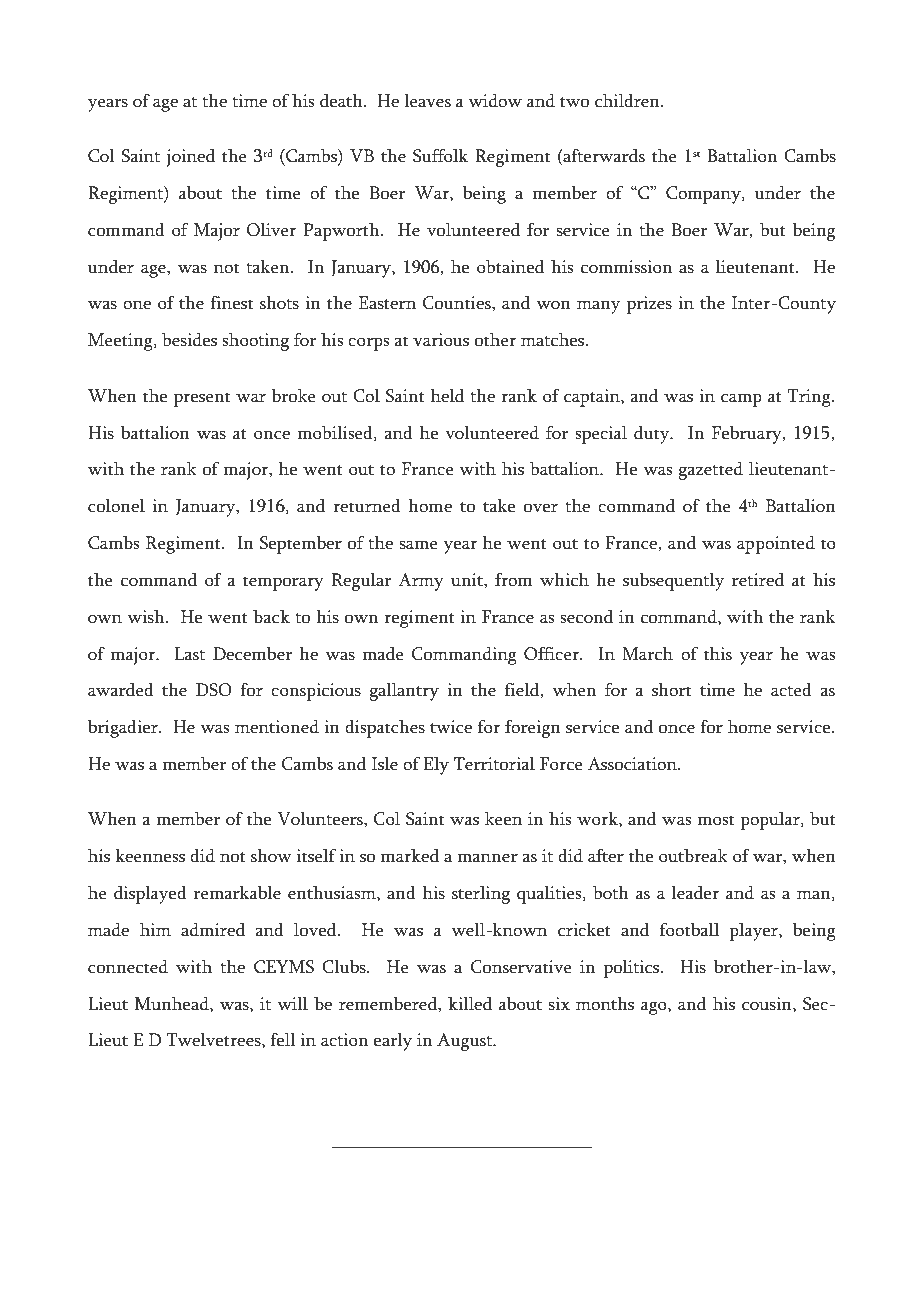  Describe the element at coordinates (470, 1004) in the screenshot. I see `killed` at that location.
